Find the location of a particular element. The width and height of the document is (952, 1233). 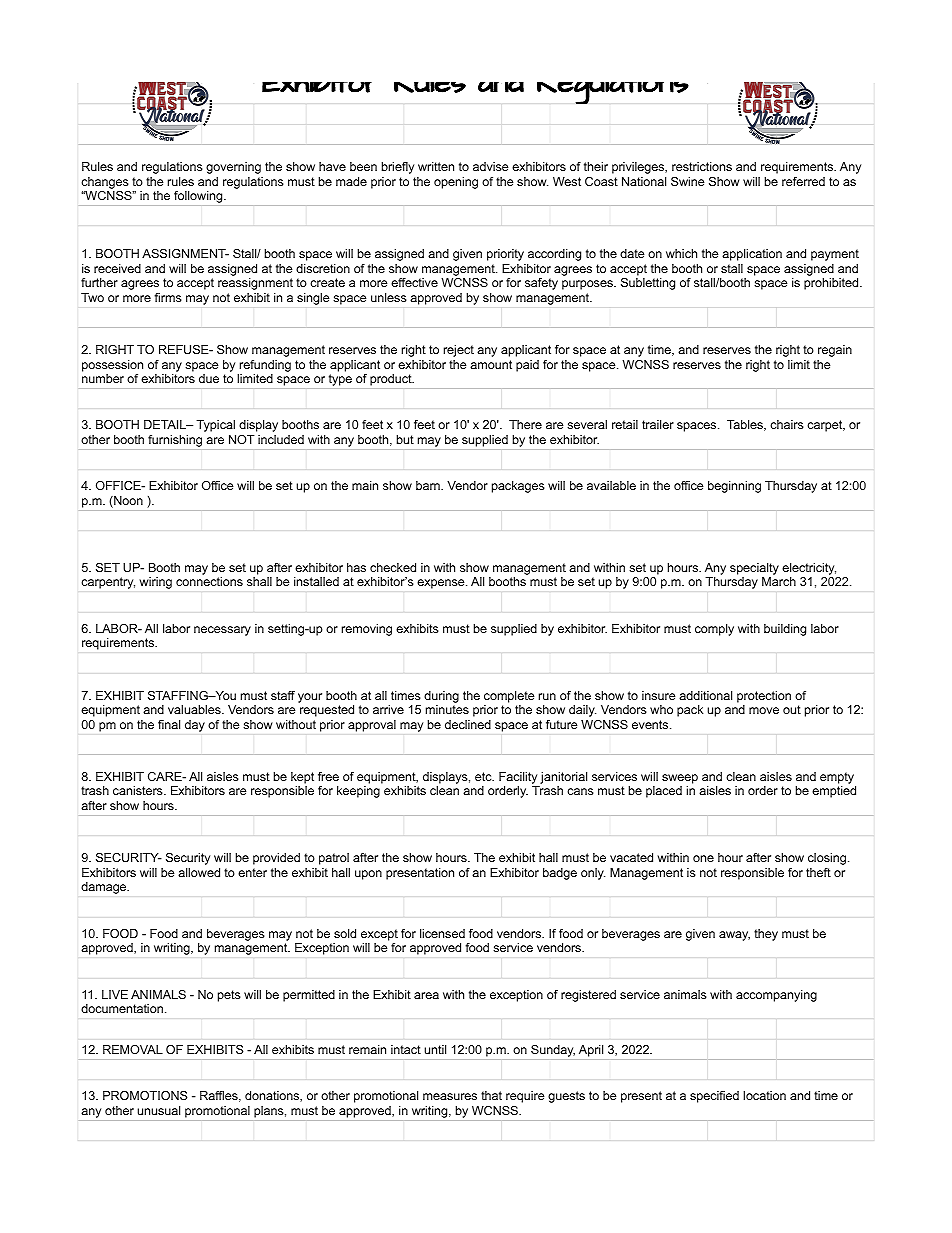

PROMOTIONS is located at coordinates (145, 1095).
